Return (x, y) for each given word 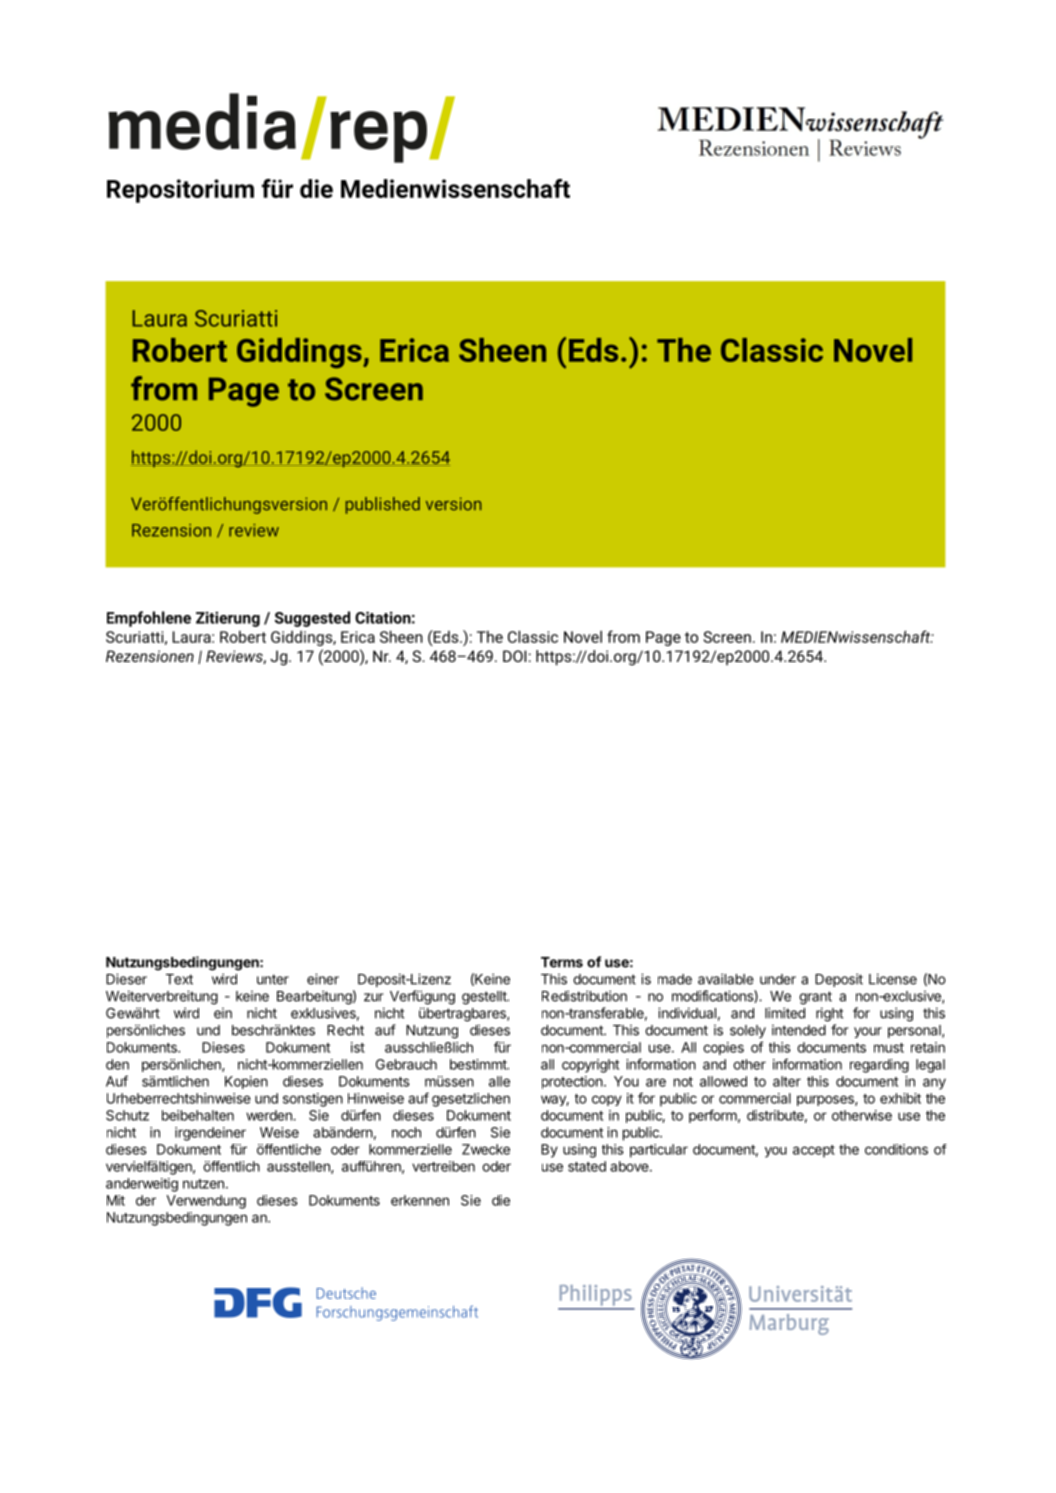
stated (587, 1166)
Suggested (312, 619)
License (893, 979)
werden (270, 1115)
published (383, 505)
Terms (562, 962)
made (675, 979)
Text (179, 979)
